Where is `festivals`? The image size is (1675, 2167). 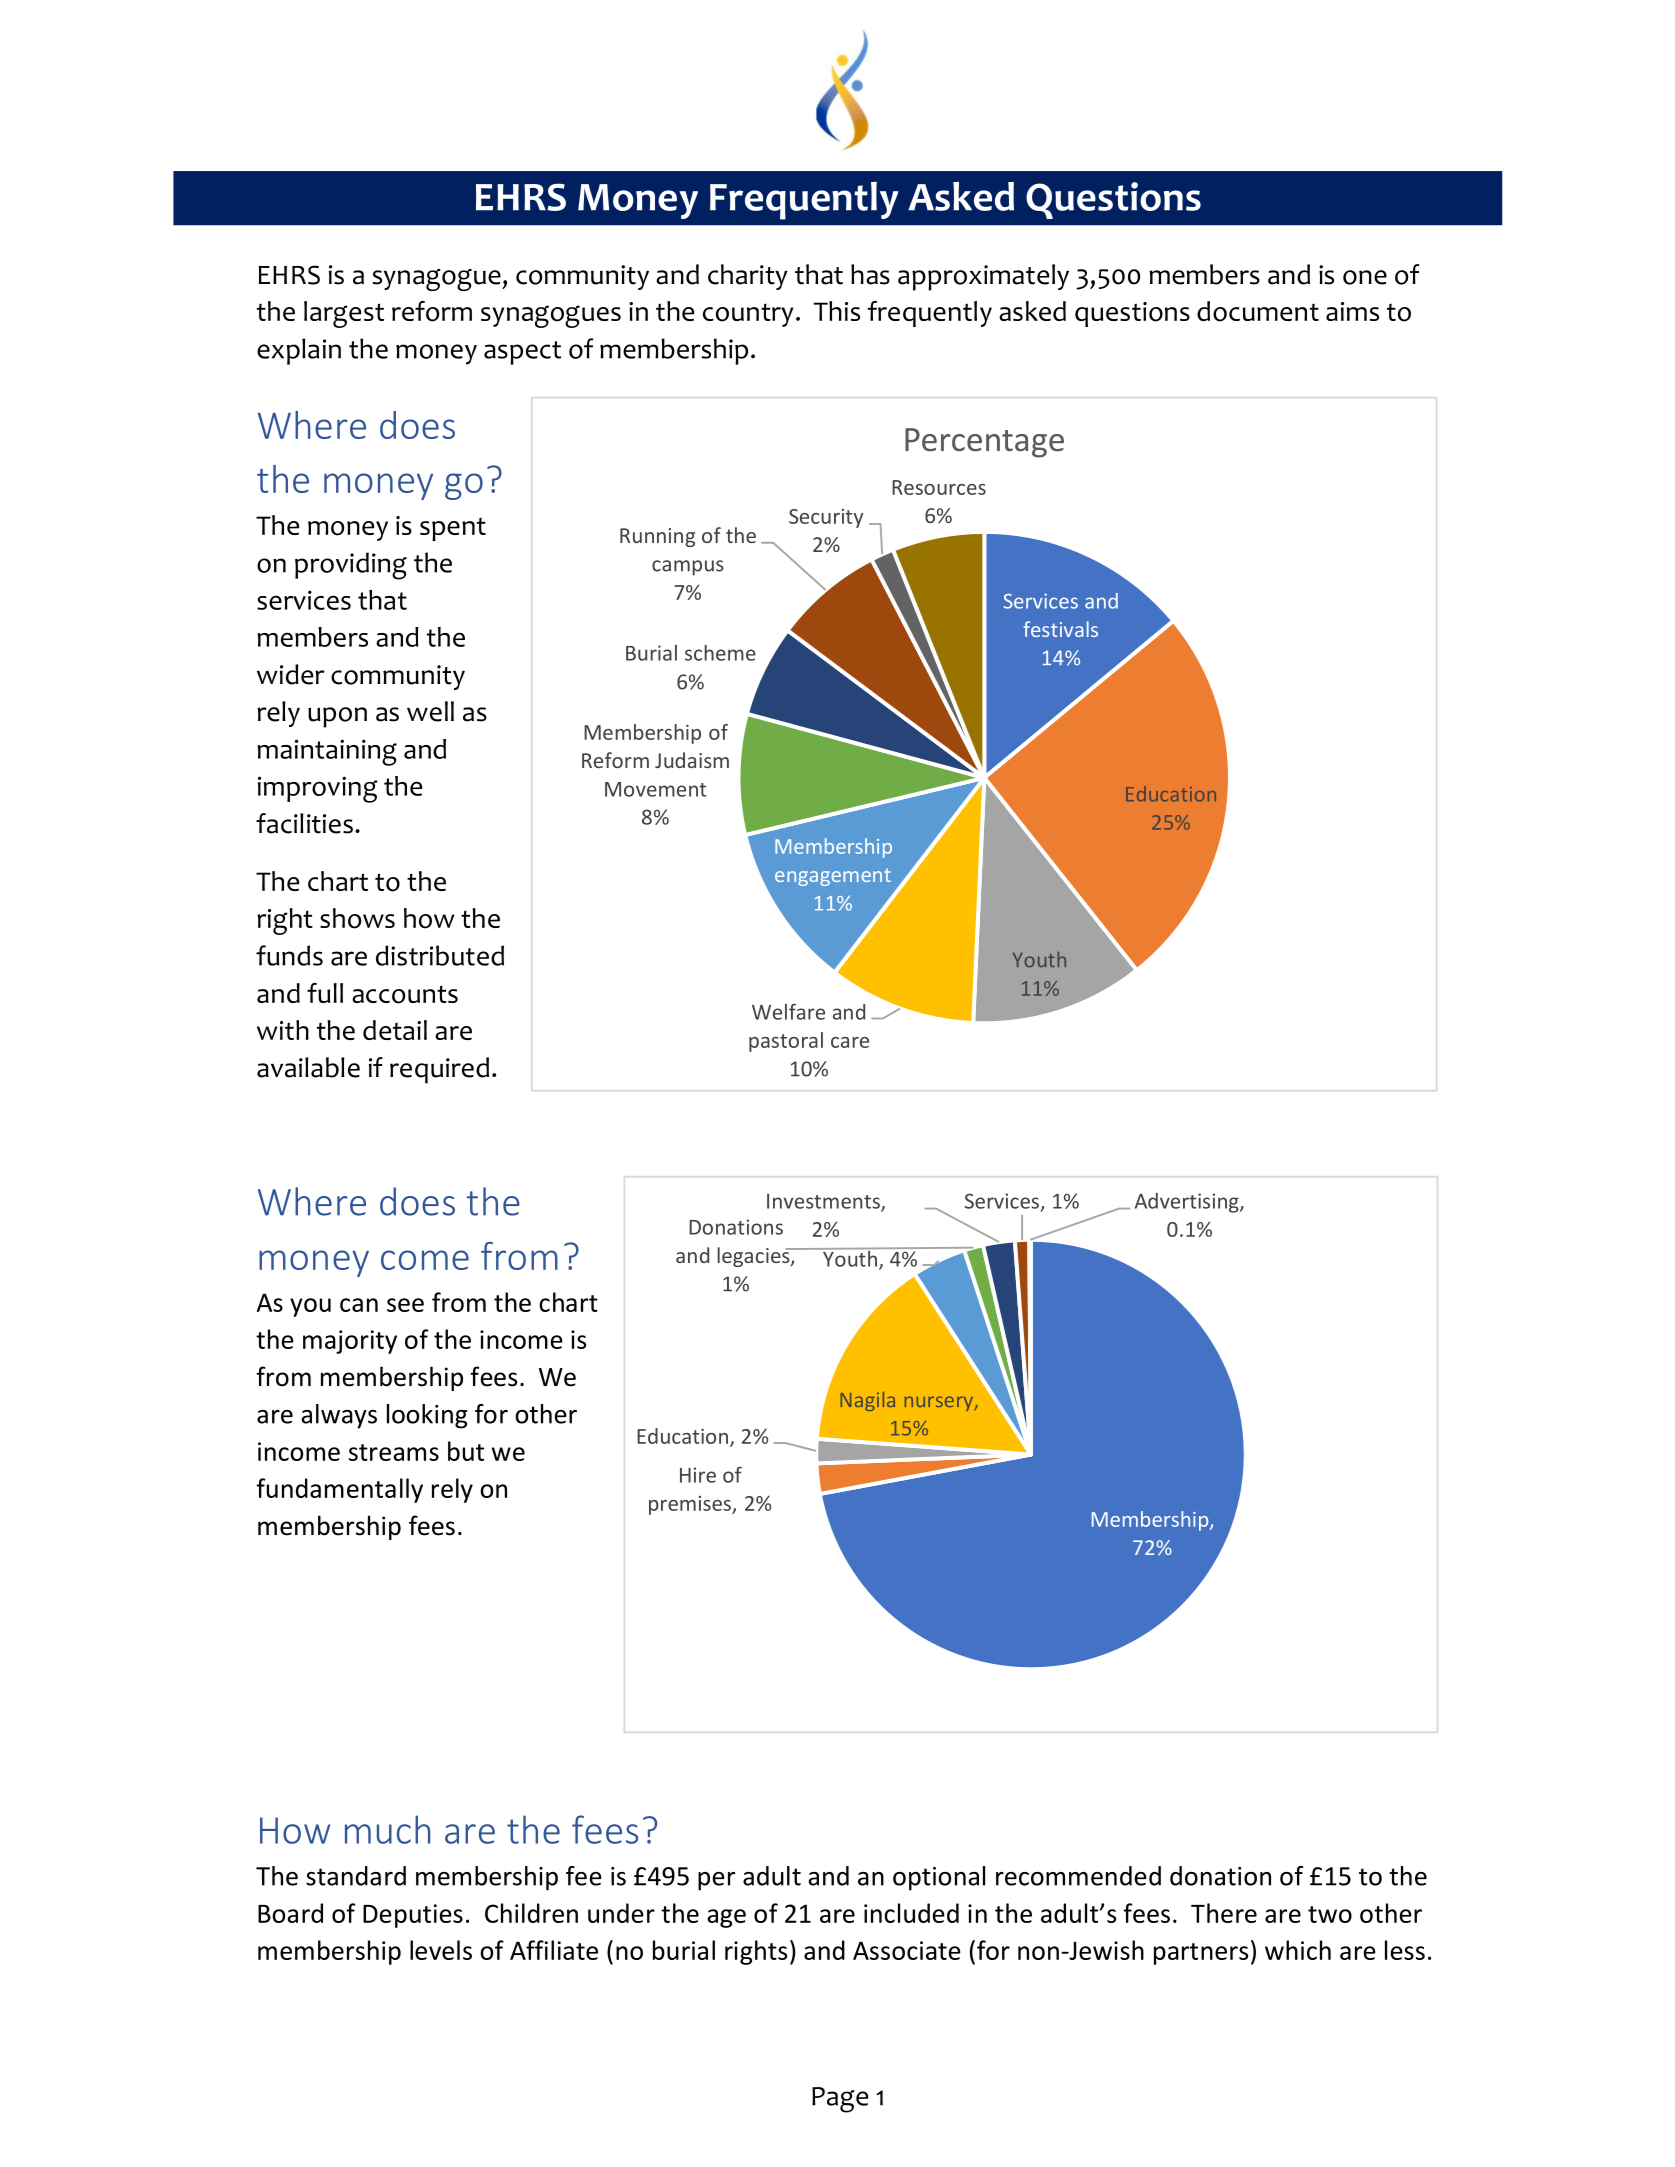 festivals is located at coordinates (1060, 629).
